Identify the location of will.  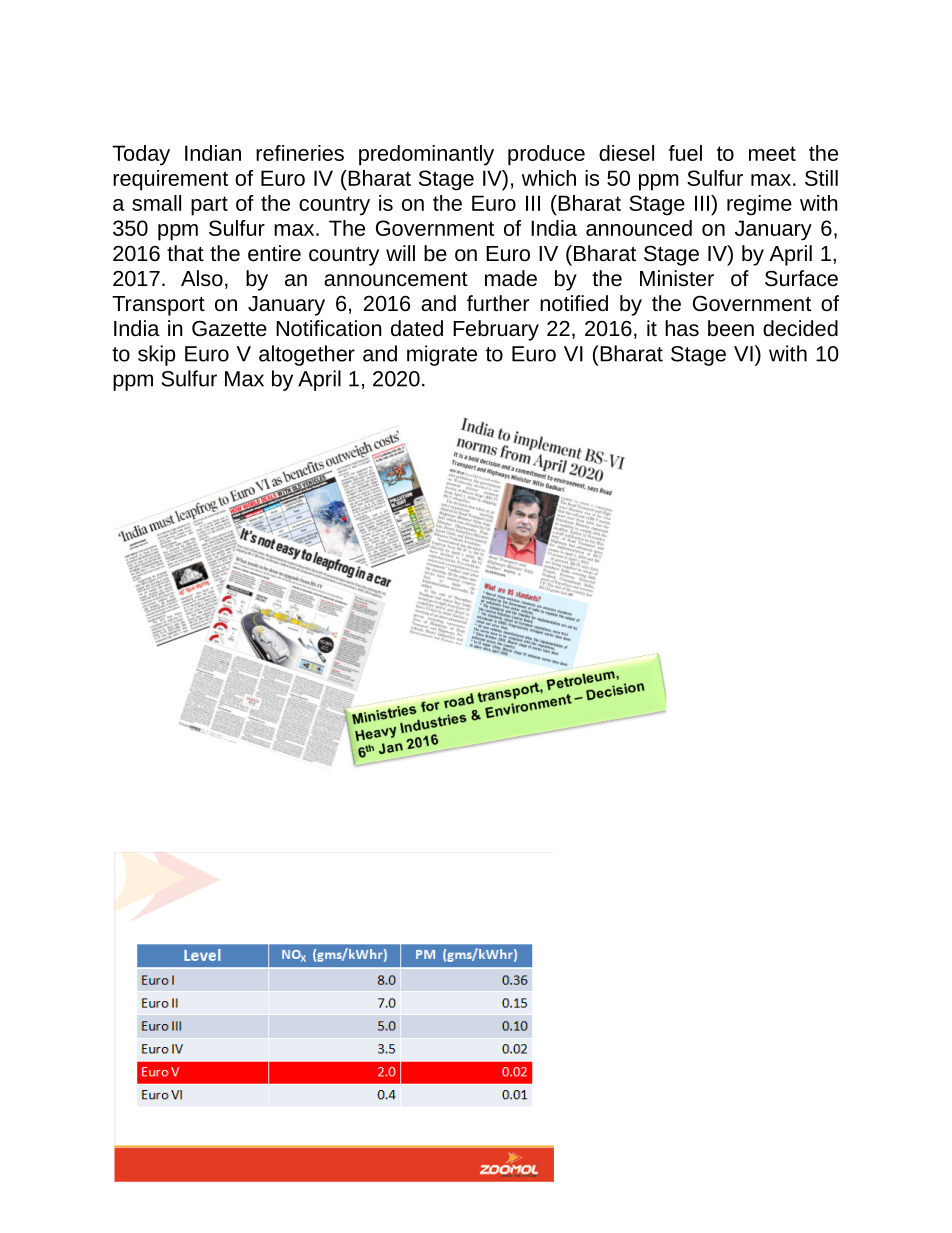
(400, 253).
